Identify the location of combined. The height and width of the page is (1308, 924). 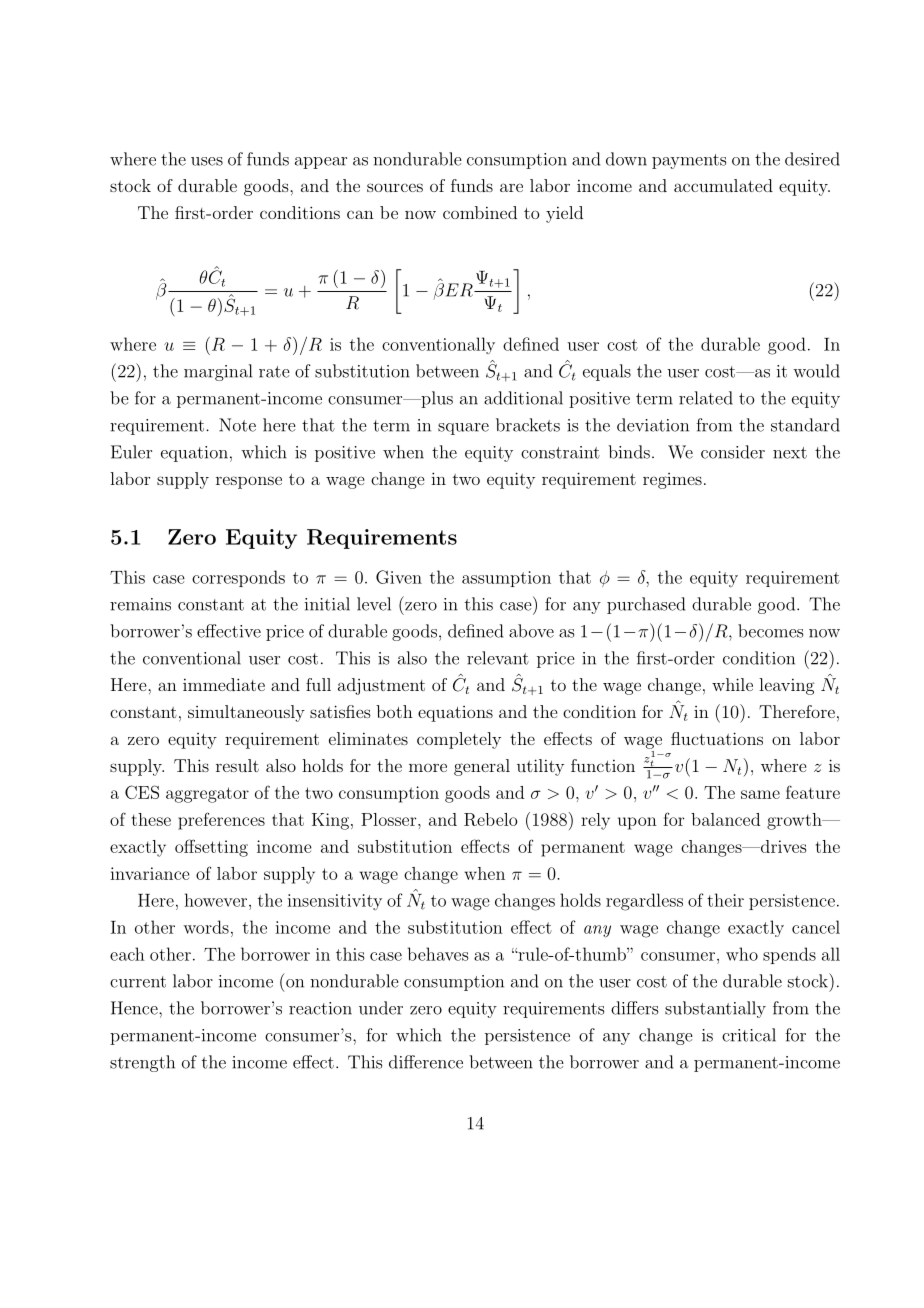
(480, 212).
